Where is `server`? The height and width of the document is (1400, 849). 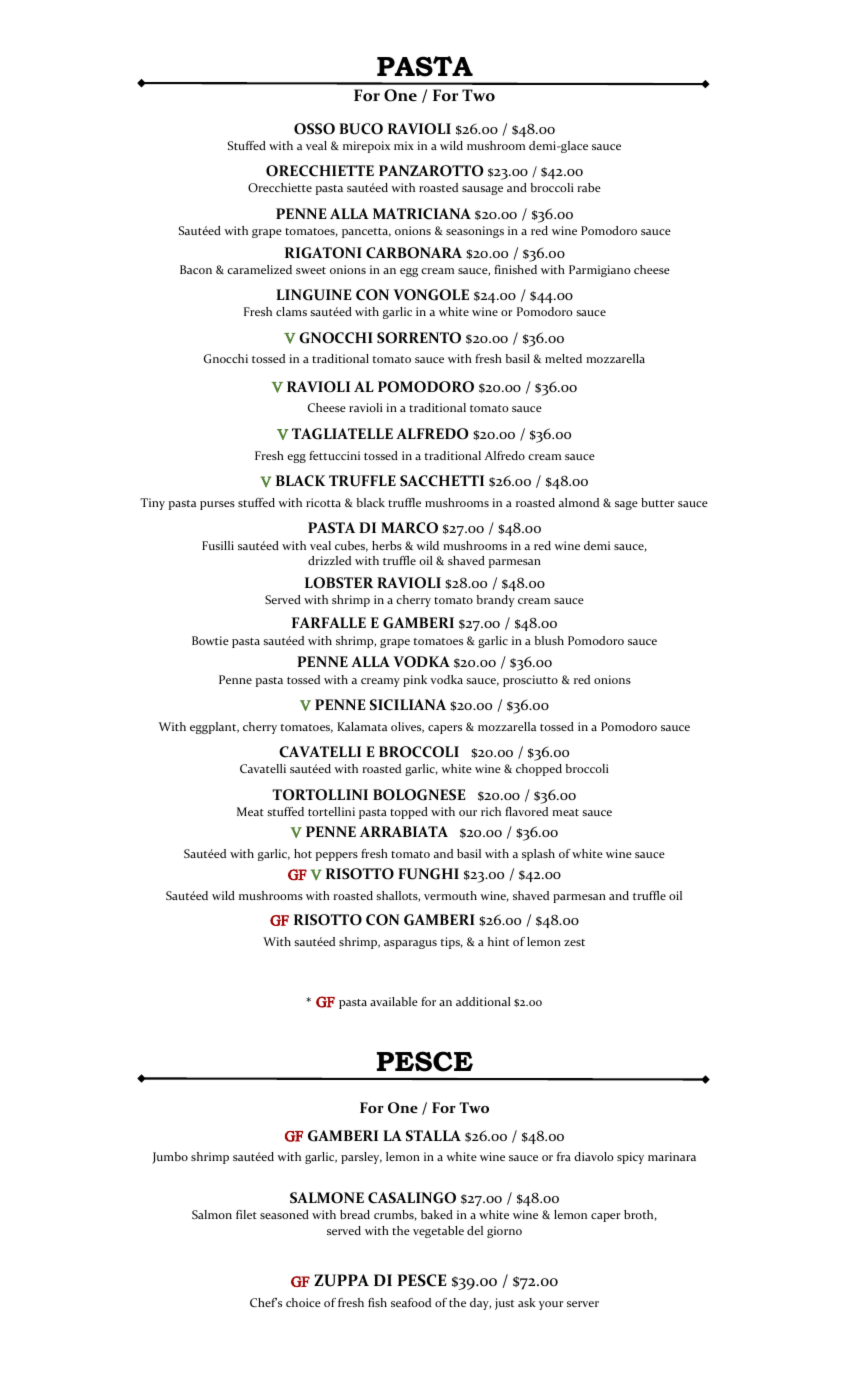
server is located at coordinates (583, 1304).
